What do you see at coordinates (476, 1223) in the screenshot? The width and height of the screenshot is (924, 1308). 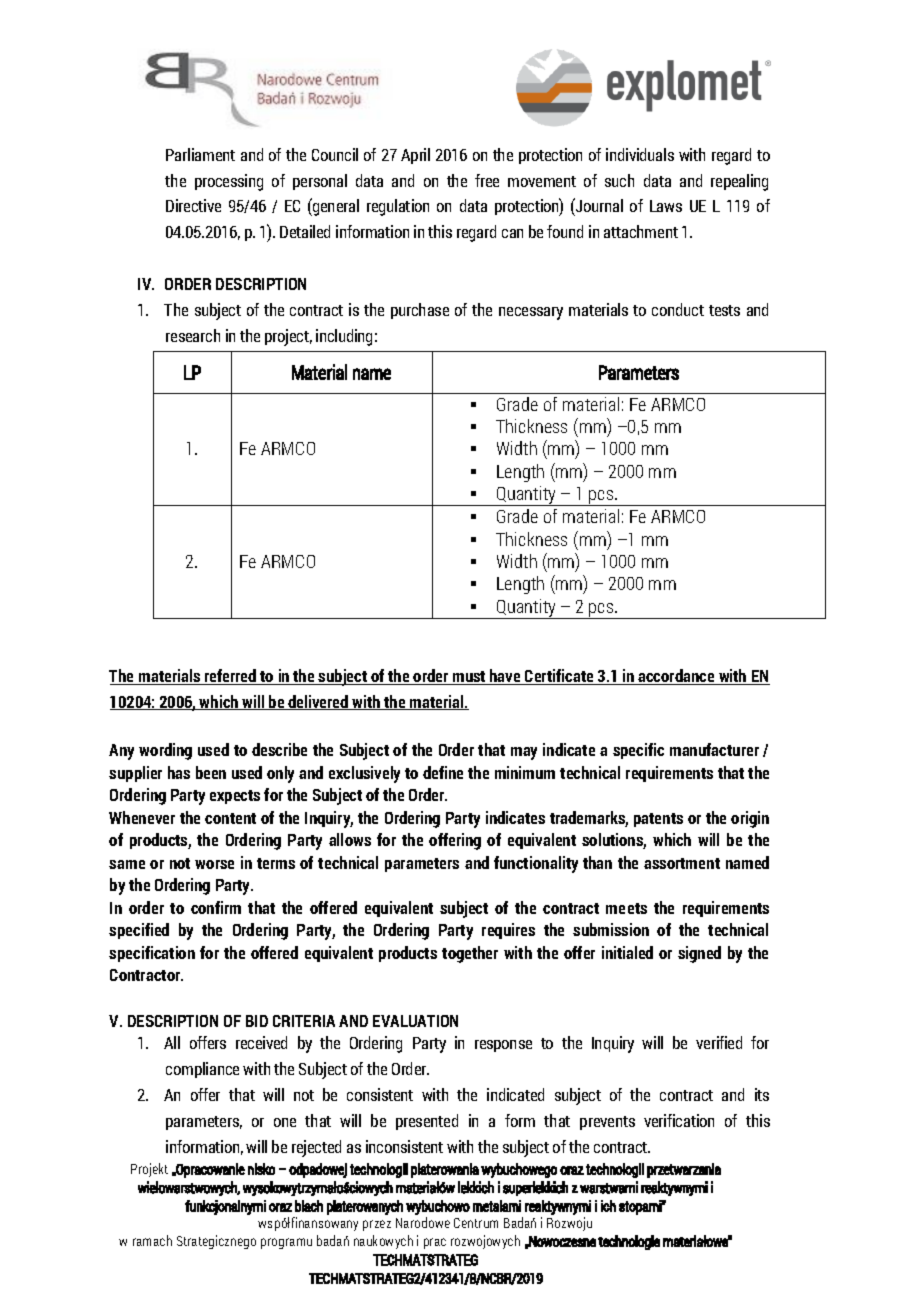 I see `Centrum` at bounding box center [476, 1223].
